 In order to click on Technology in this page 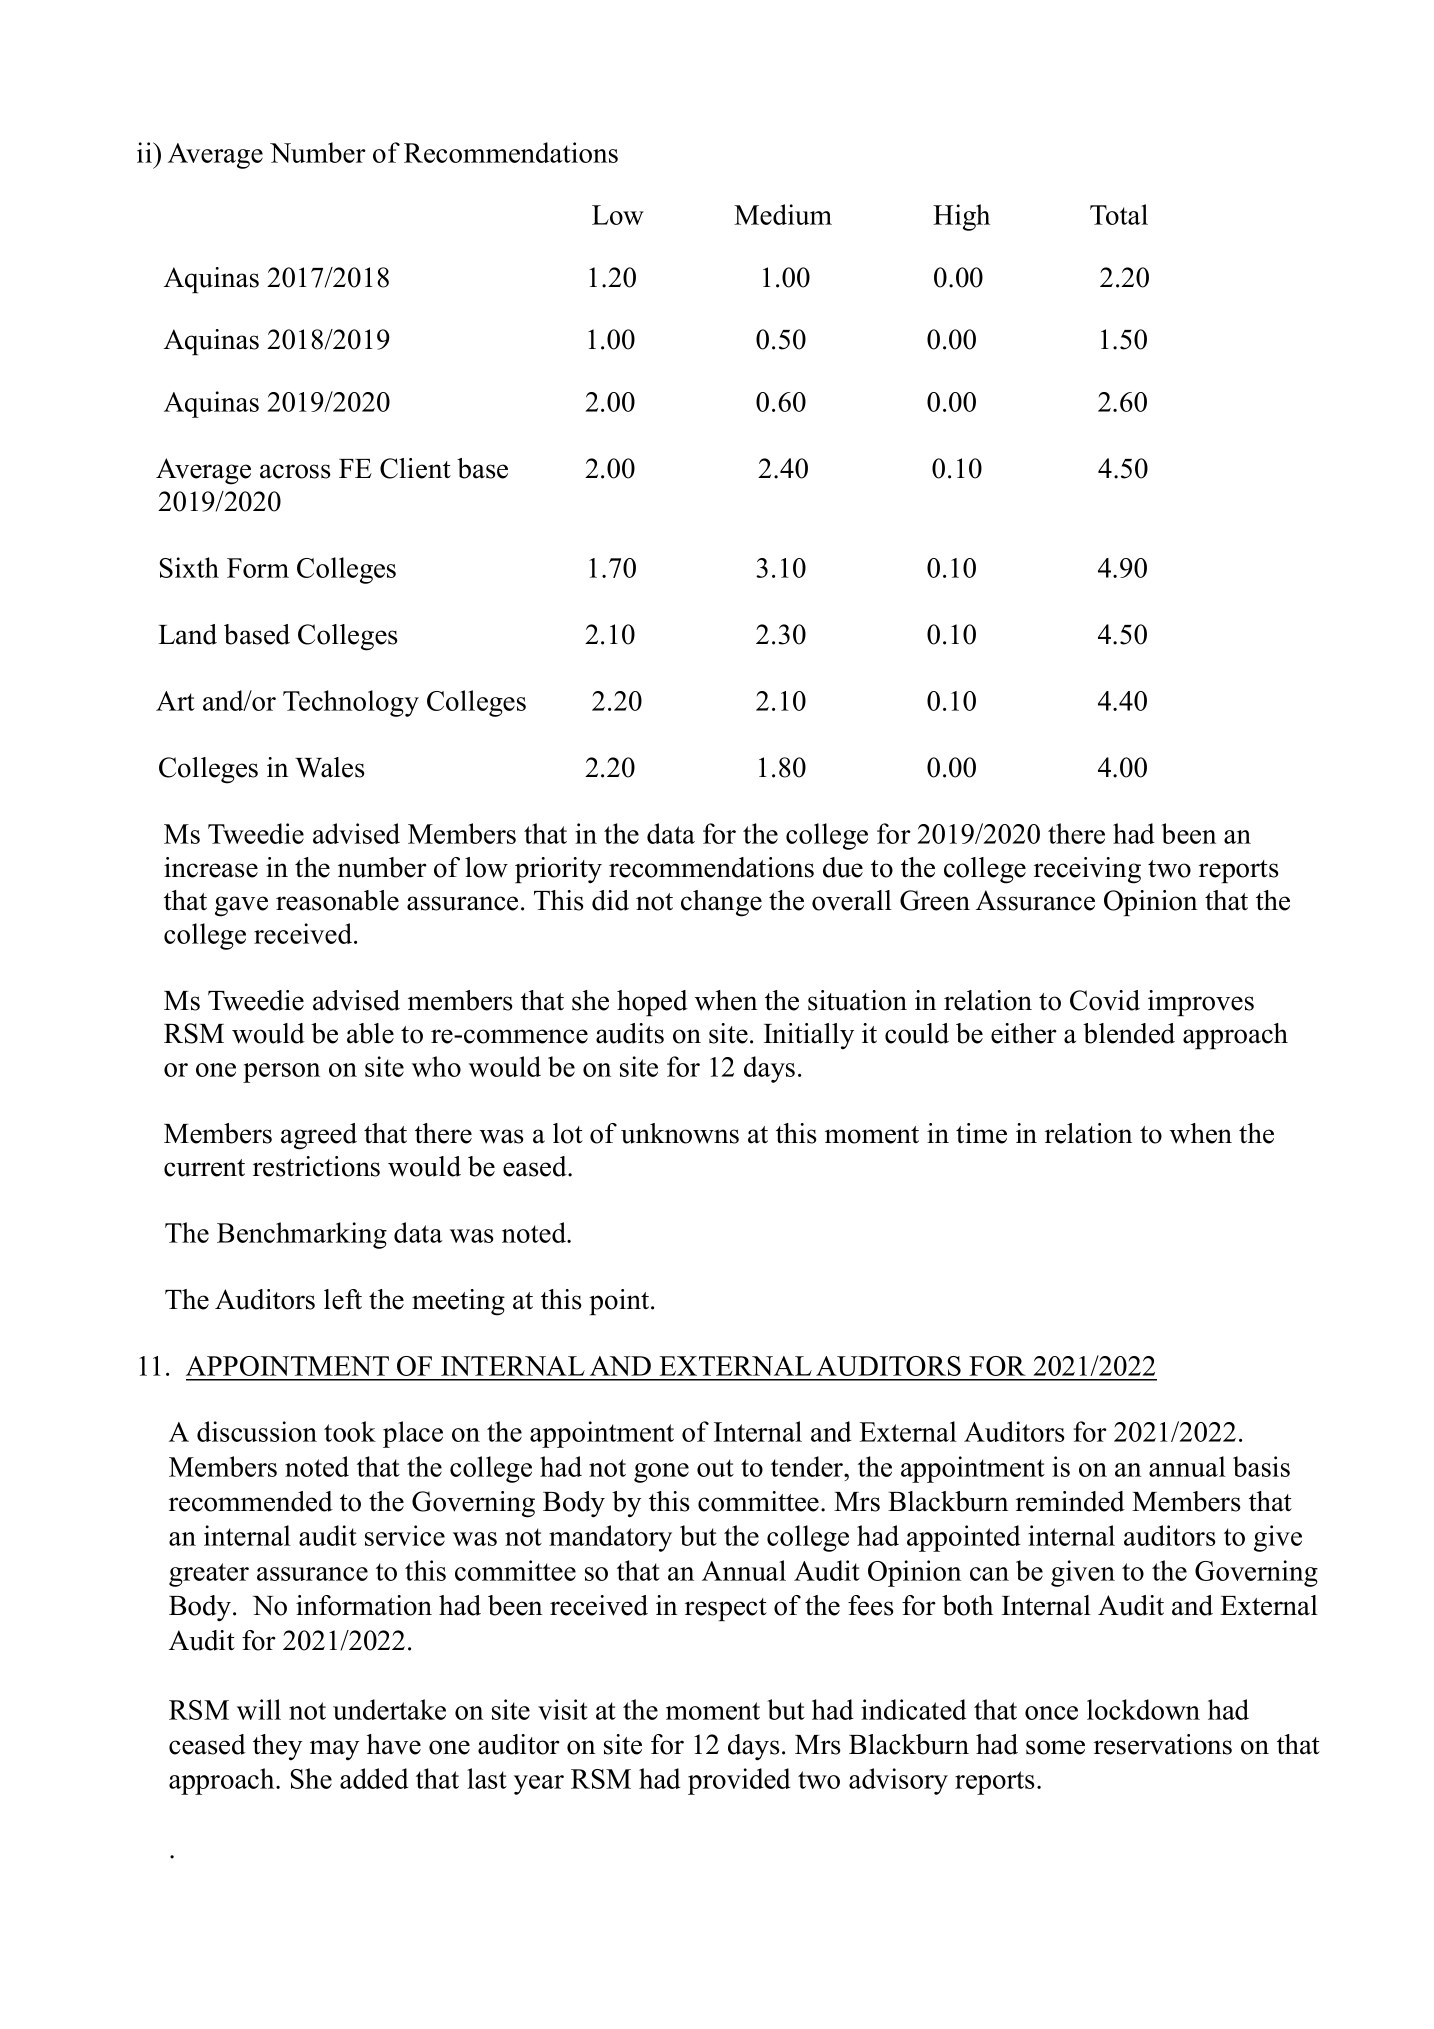, I will do `click(351, 703)`.
